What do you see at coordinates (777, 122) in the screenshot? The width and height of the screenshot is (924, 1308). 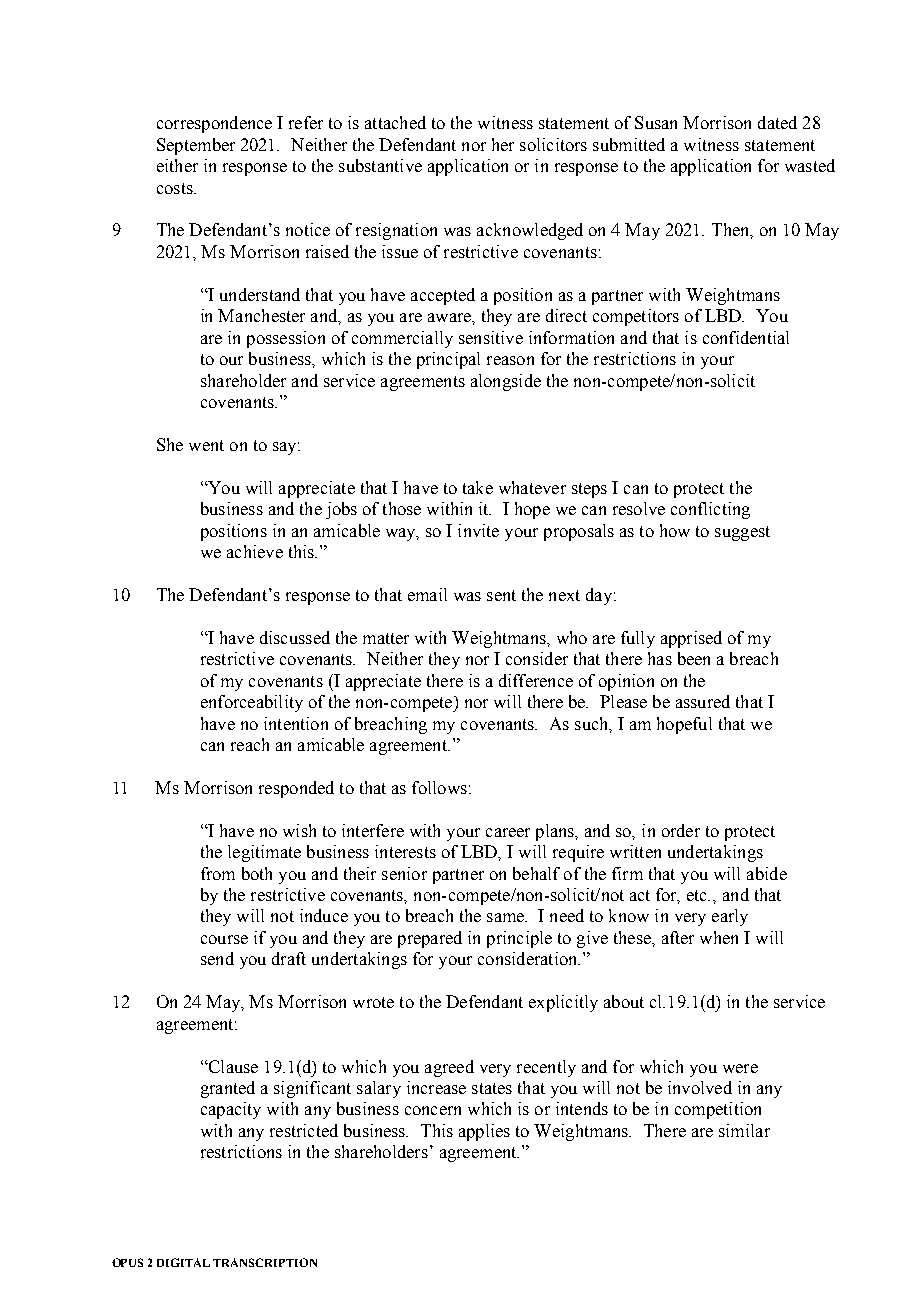 I see `dated` at bounding box center [777, 122].
